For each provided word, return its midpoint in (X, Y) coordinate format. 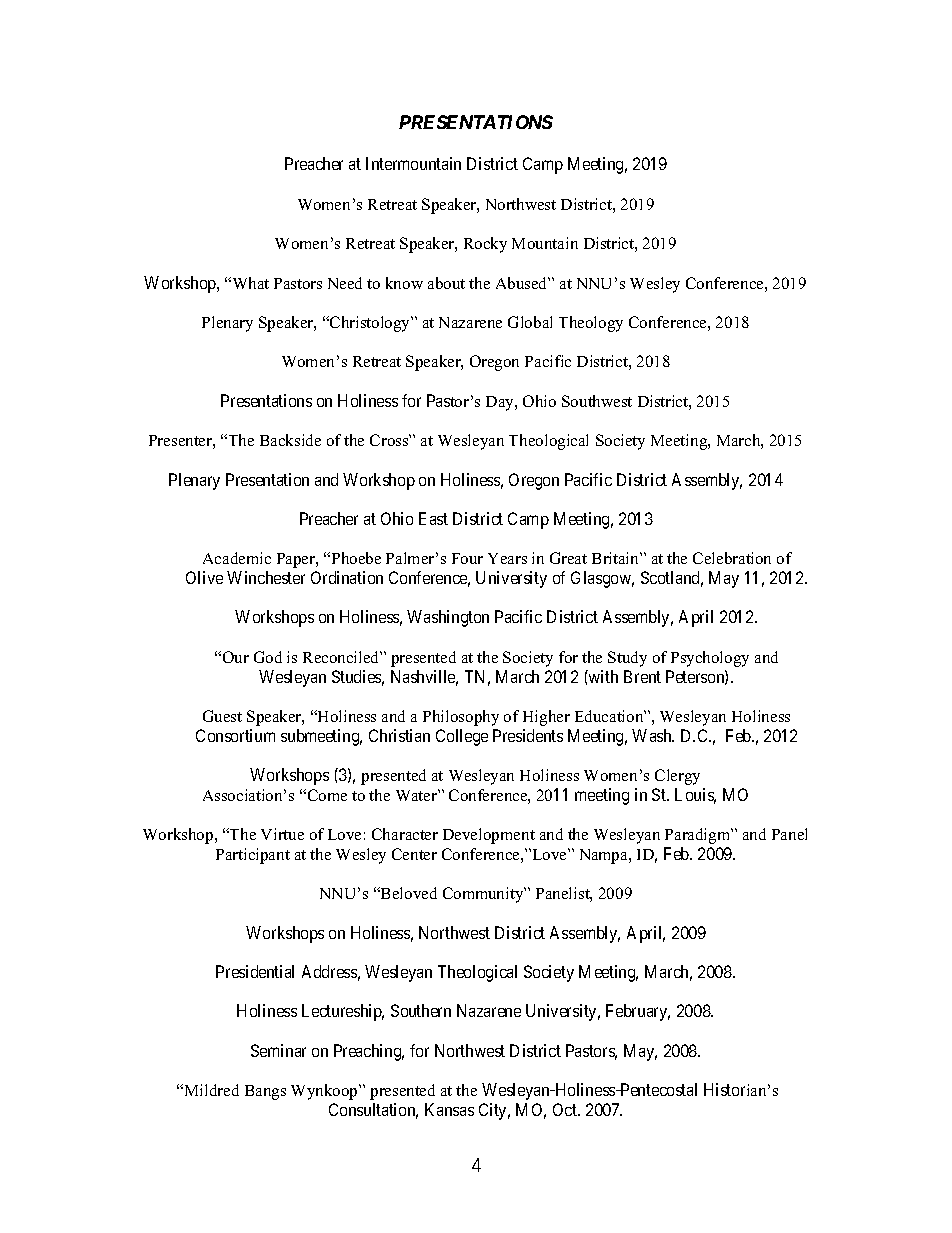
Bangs (265, 1092)
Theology (591, 324)
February (638, 1012)
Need (345, 283)
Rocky (485, 245)
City (494, 1111)
